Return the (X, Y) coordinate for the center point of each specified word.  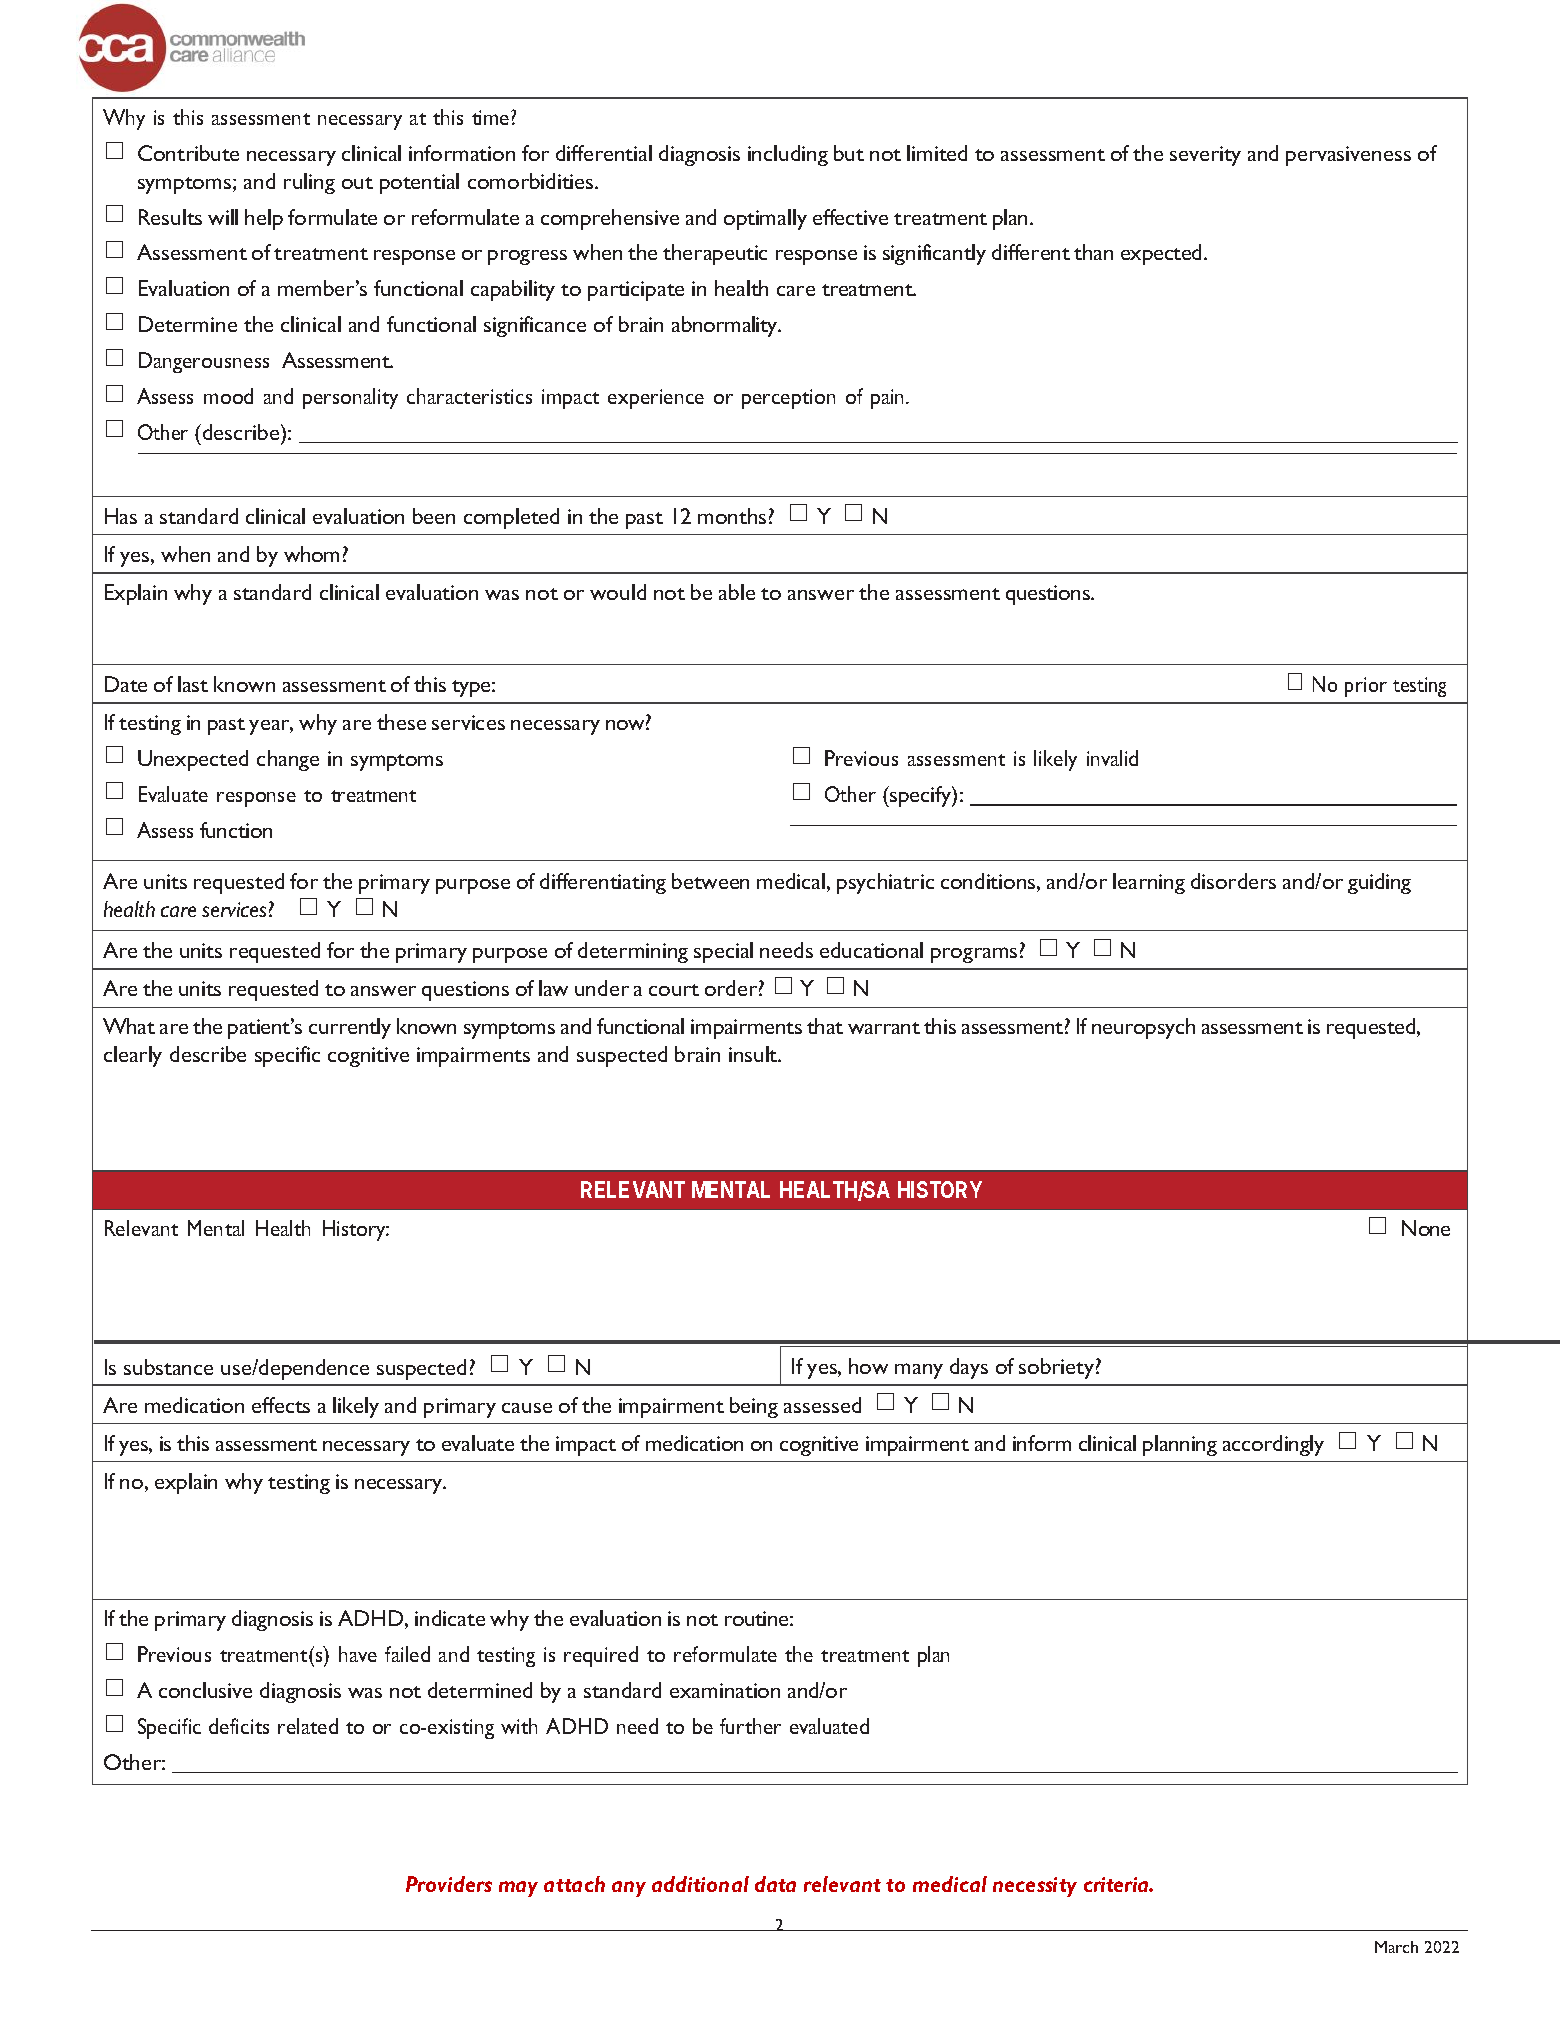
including (788, 155)
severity (1205, 156)
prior (1366, 687)
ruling (309, 183)
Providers (449, 1884)
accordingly (1273, 1445)
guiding (1379, 883)
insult (754, 1054)
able (737, 592)
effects (281, 1405)
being (754, 1407)
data (775, 1884)
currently (350, 1028)
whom (311, 554)
